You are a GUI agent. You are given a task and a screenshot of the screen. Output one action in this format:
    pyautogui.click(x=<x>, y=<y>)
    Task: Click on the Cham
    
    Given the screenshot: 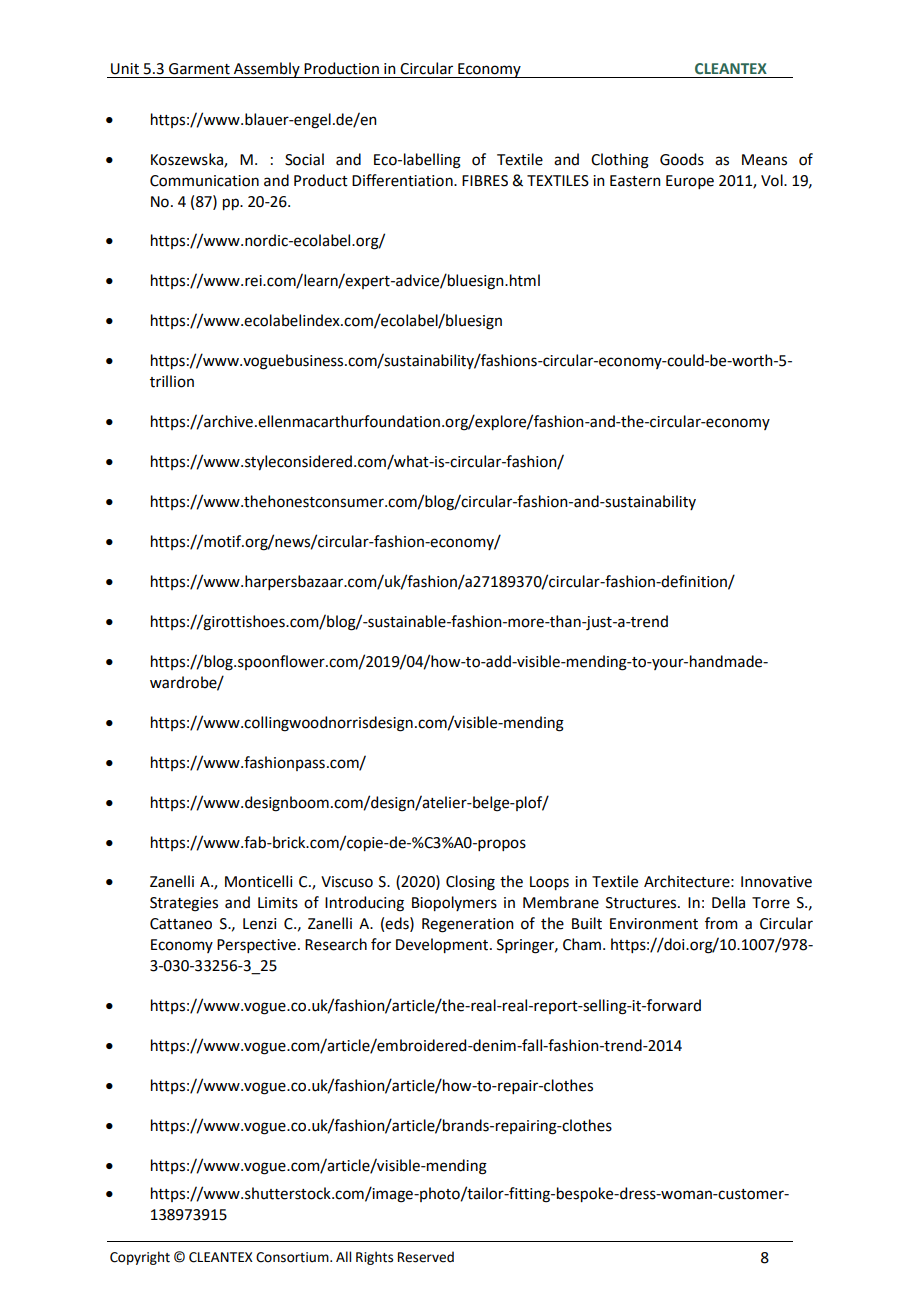 What is the action you would take?
    pyautogui.click(x=582, y=944)
